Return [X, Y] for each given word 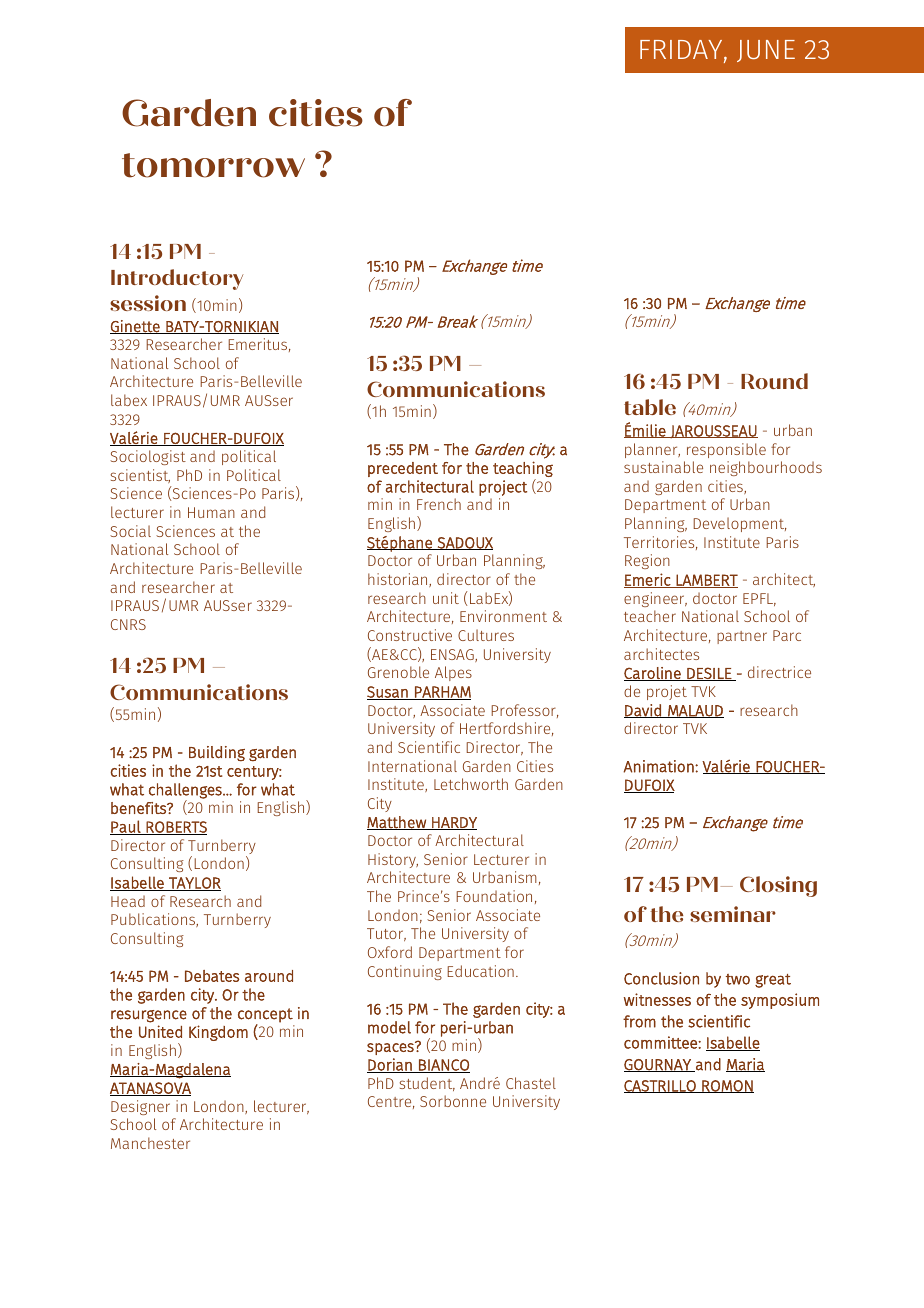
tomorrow [213, 165]
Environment [503, 616]
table [650, 407]
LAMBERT [706, 581]
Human [211, 512]
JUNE [766, 51]
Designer [140, 1107]
